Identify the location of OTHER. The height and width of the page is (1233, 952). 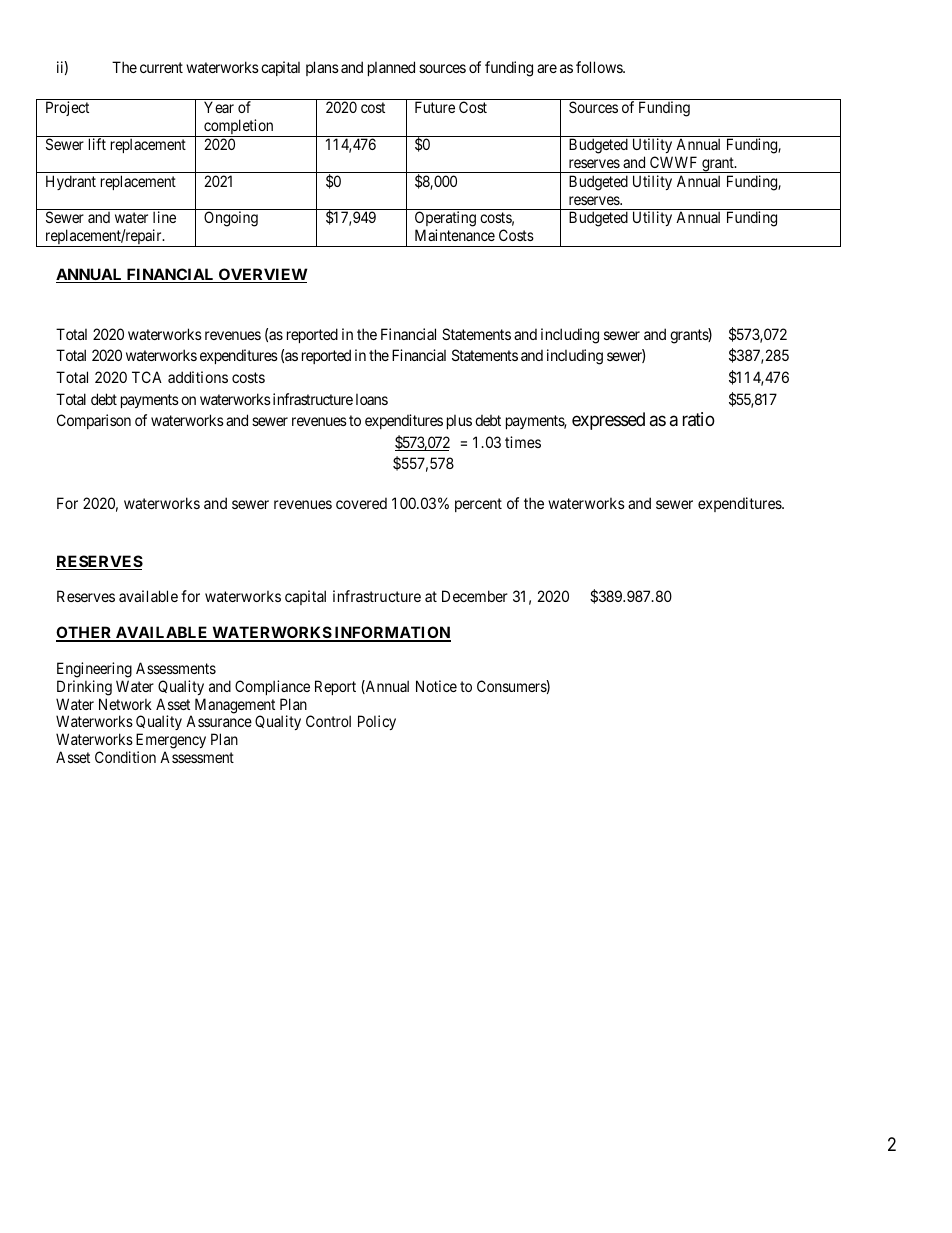
(85, 634).
